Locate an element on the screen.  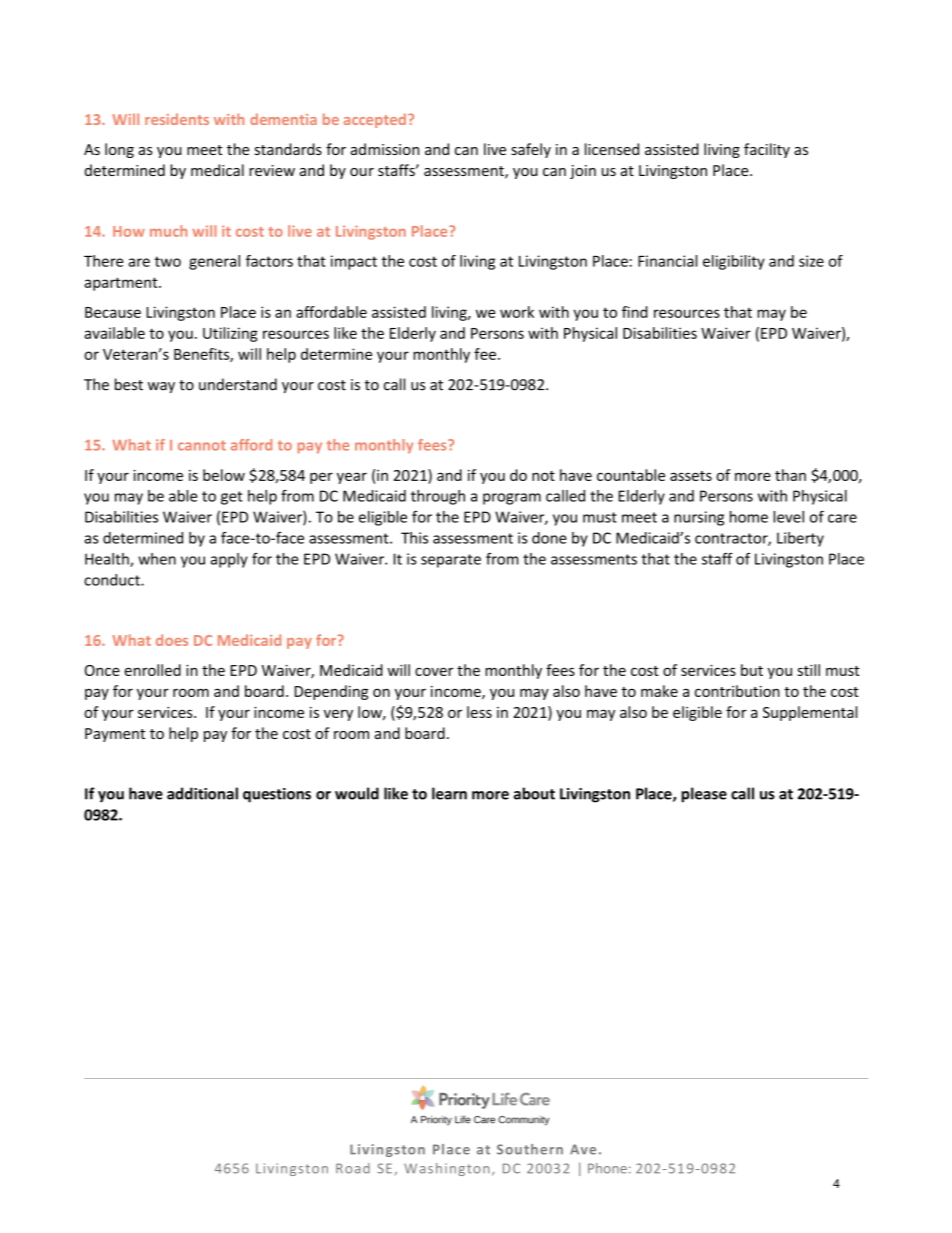
safely is located at coordinates (531, 150).
